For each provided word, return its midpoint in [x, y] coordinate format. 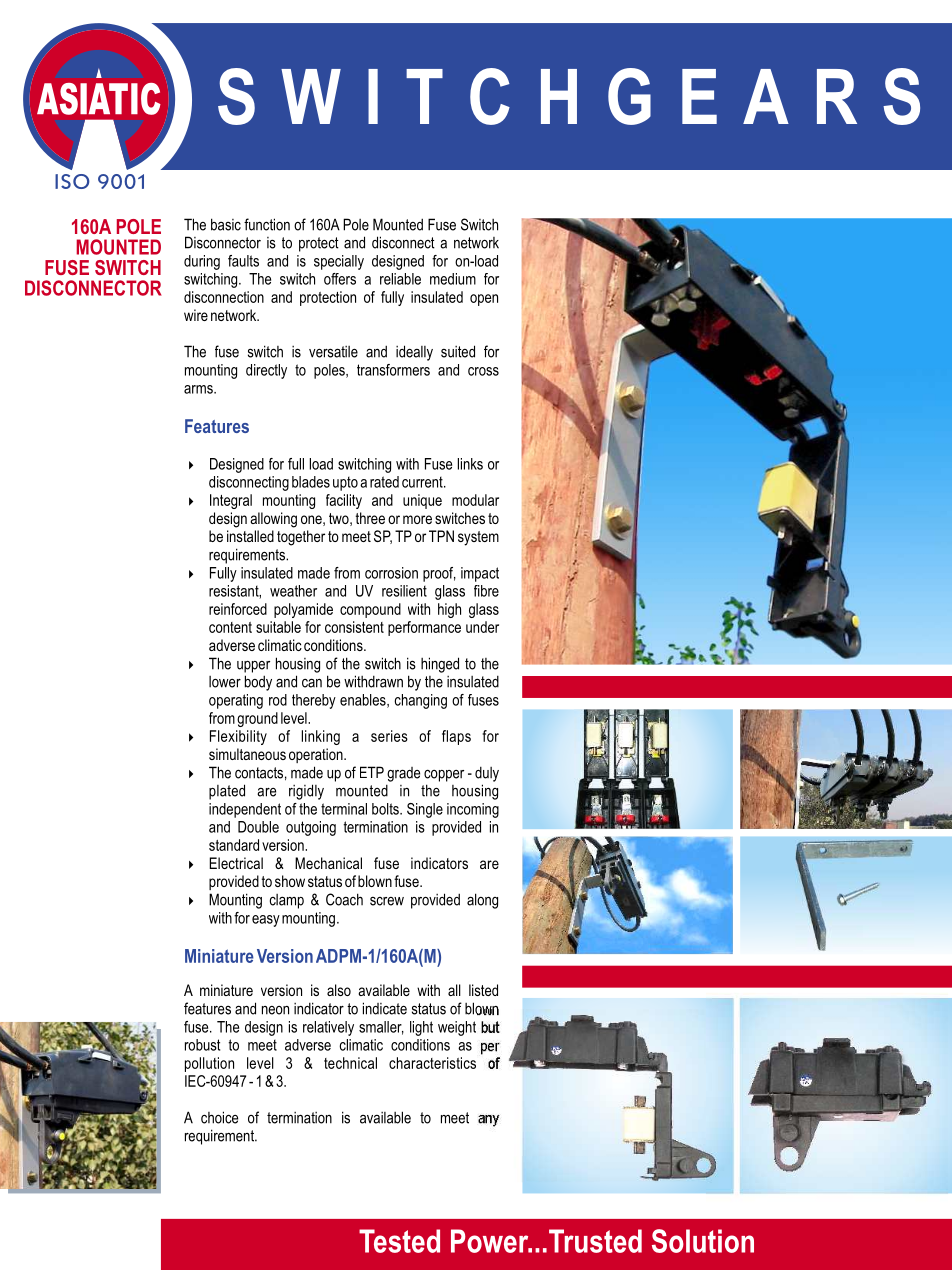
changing [420, 701]
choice [219, 1117]
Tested [399, 1241]
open [484, 300]
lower [225, 682]
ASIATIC [99, 99]
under [482, 627]
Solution [703, 1241]
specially [339, 262]
